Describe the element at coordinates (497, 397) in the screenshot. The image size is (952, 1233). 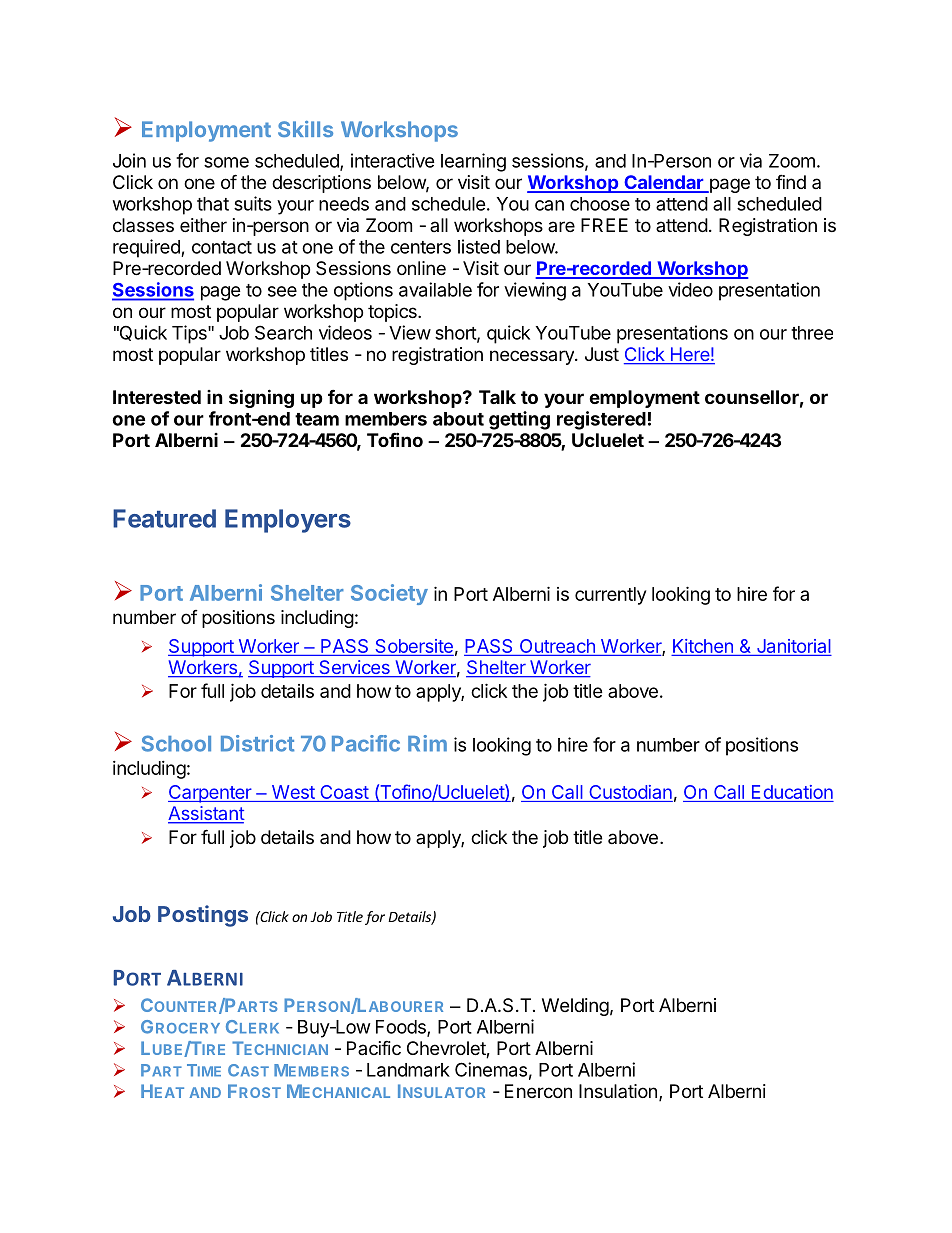
I see `Talk` at that location.
